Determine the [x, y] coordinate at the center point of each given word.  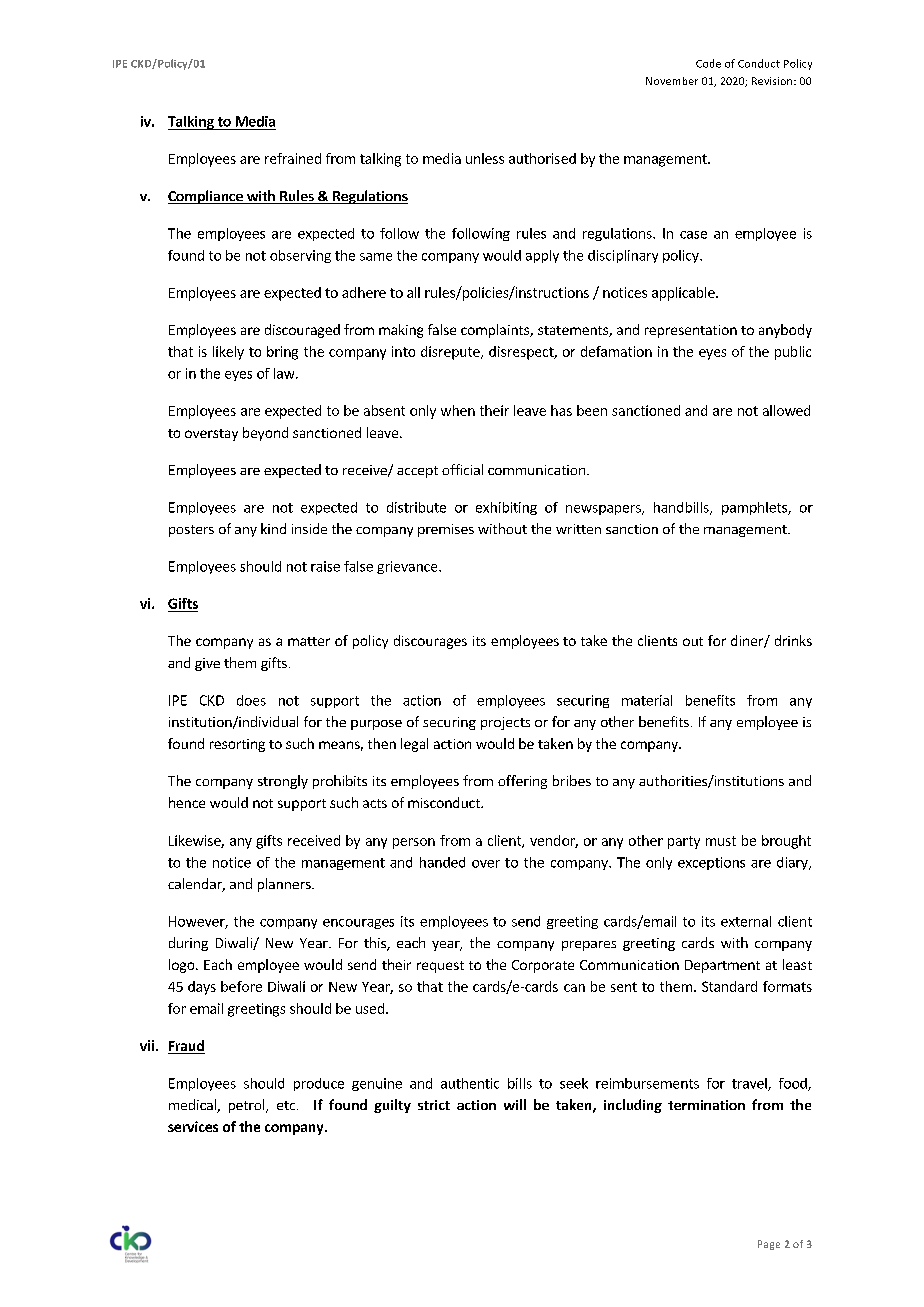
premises [446, 530]
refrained [293, 158]
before [241, 986]
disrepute [451, 353]
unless [485, 158]
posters [191, 531]
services [193, 1126]
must [721, 841]
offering [522, 782]
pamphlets [755, 508]
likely [228, 353]
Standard [729, 986]
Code [708, 63]
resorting [237, 745]
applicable [684, 294]
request [440, 967]
